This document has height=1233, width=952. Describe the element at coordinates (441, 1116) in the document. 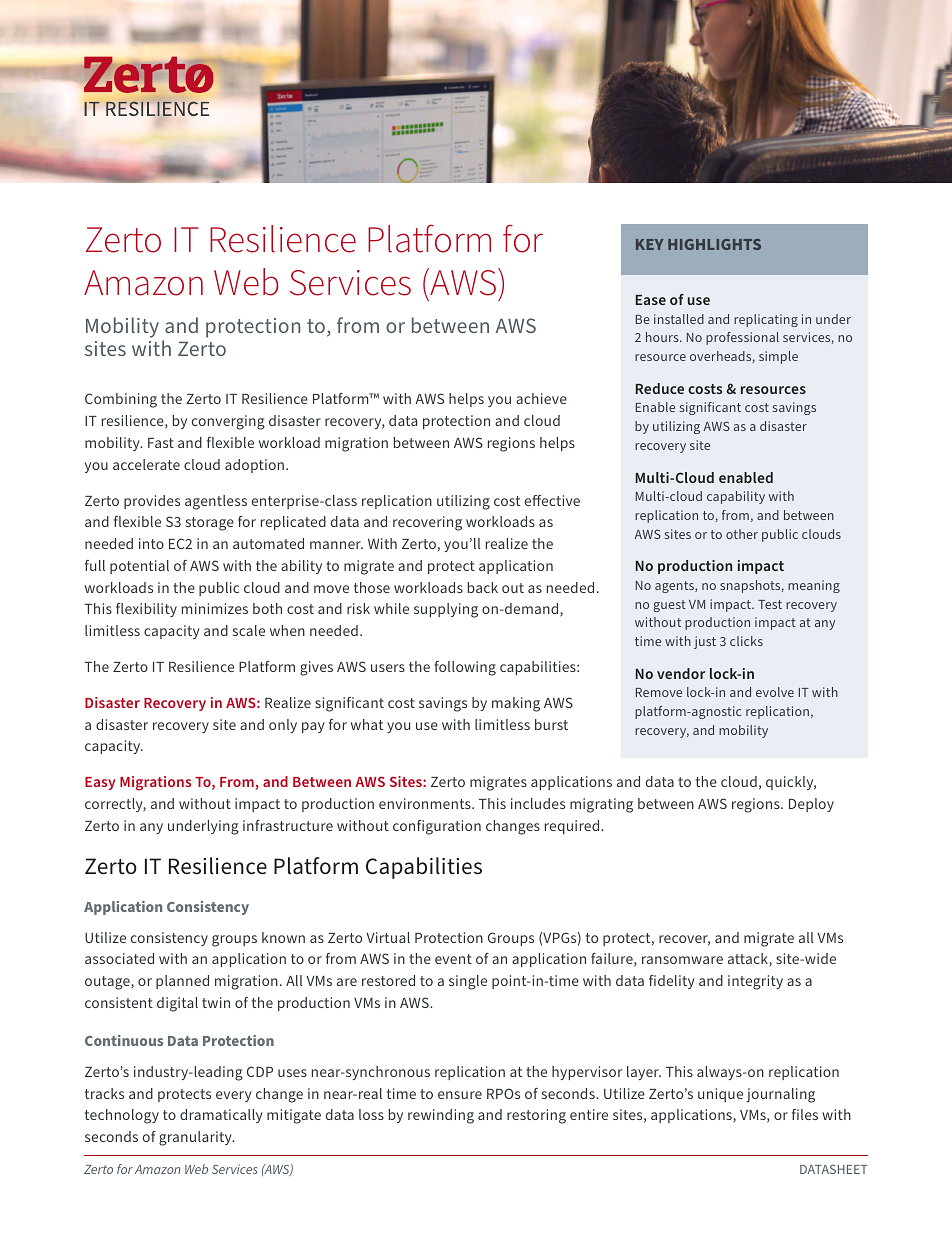

I see `rewinding` at that location.
